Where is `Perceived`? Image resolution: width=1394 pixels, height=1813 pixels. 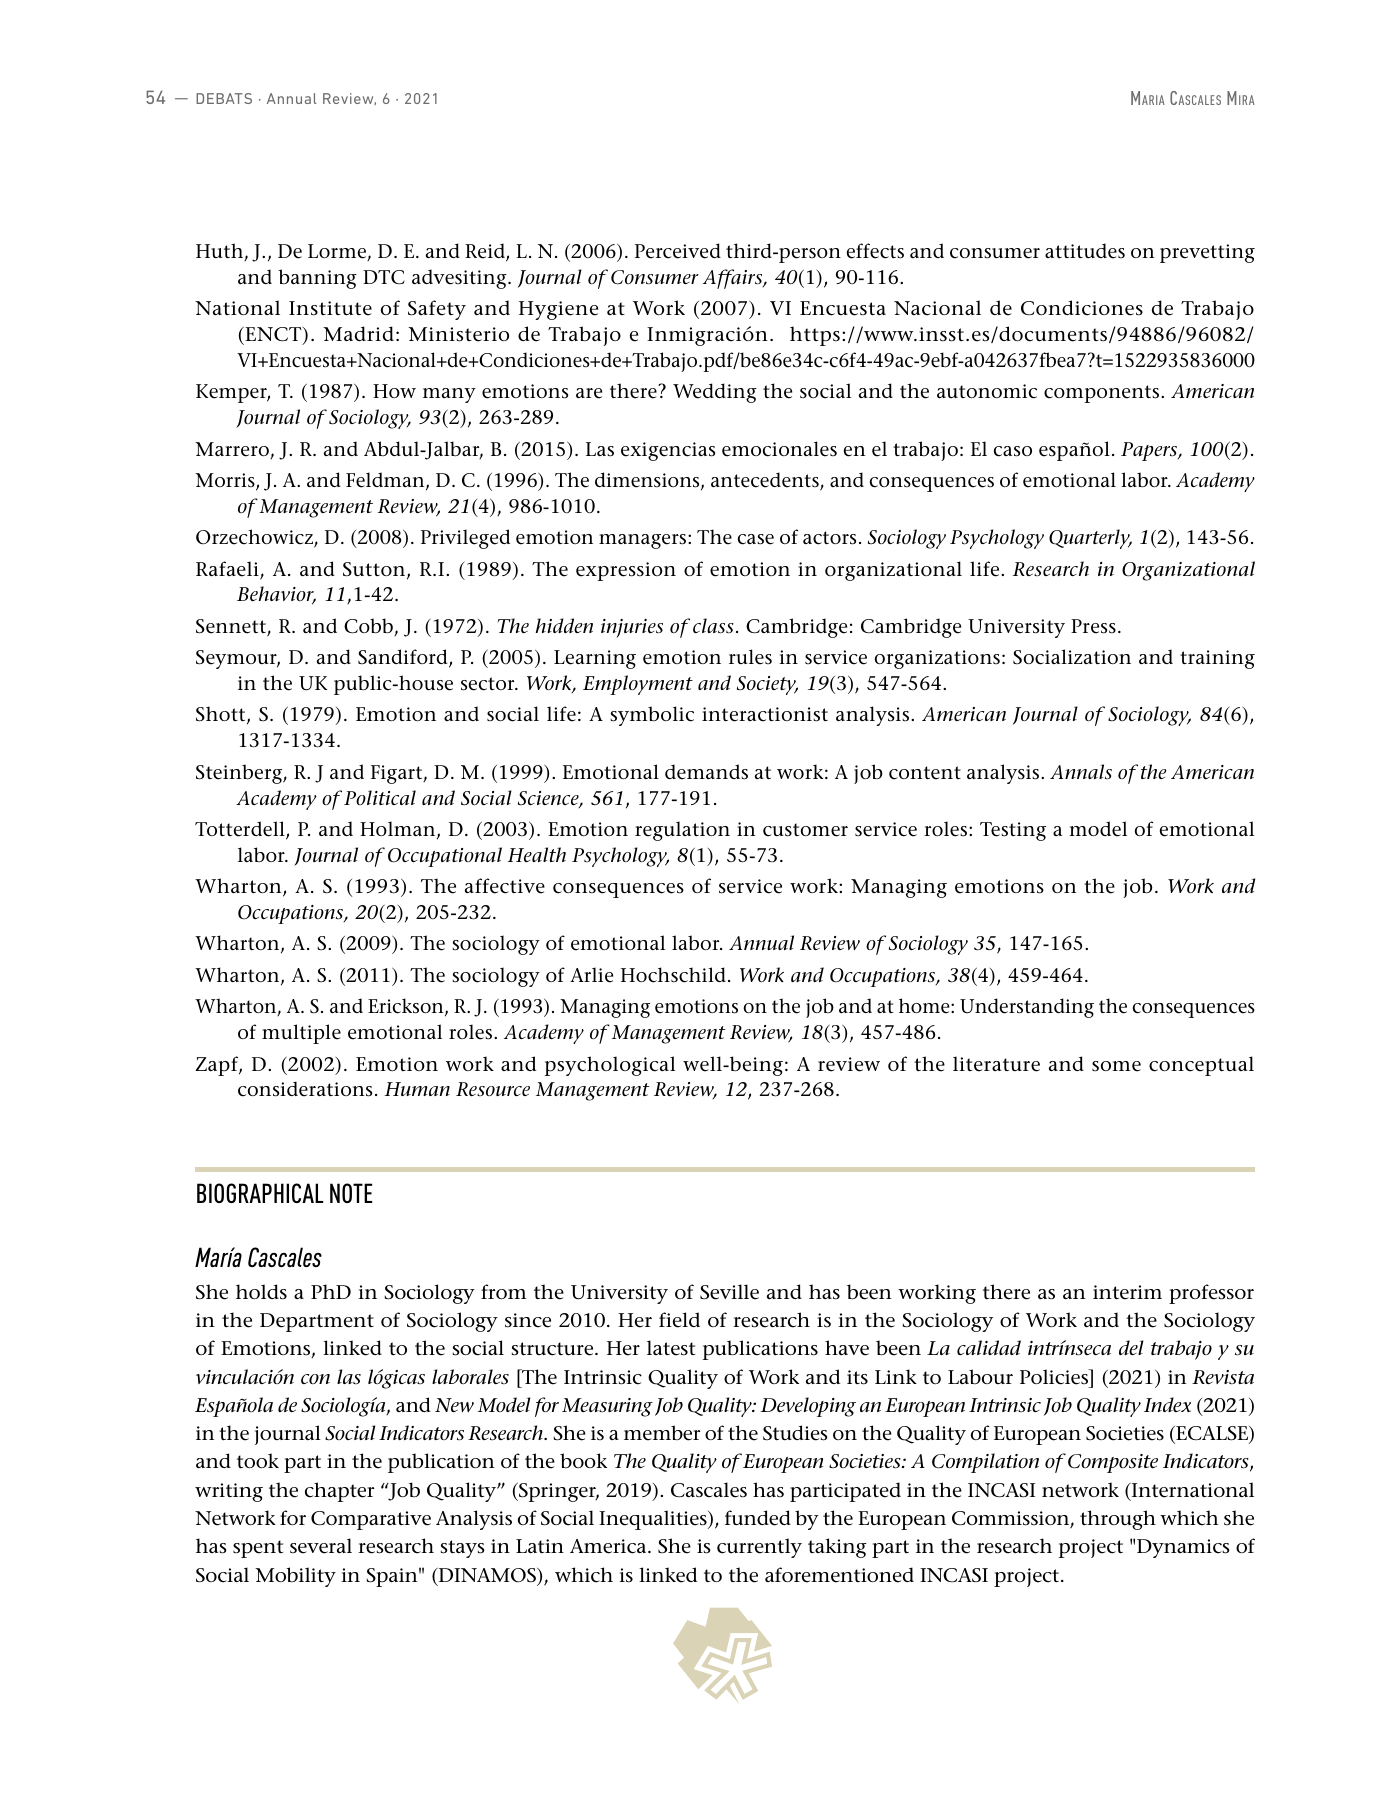
Perceived is located at coordinates (678, 251).
